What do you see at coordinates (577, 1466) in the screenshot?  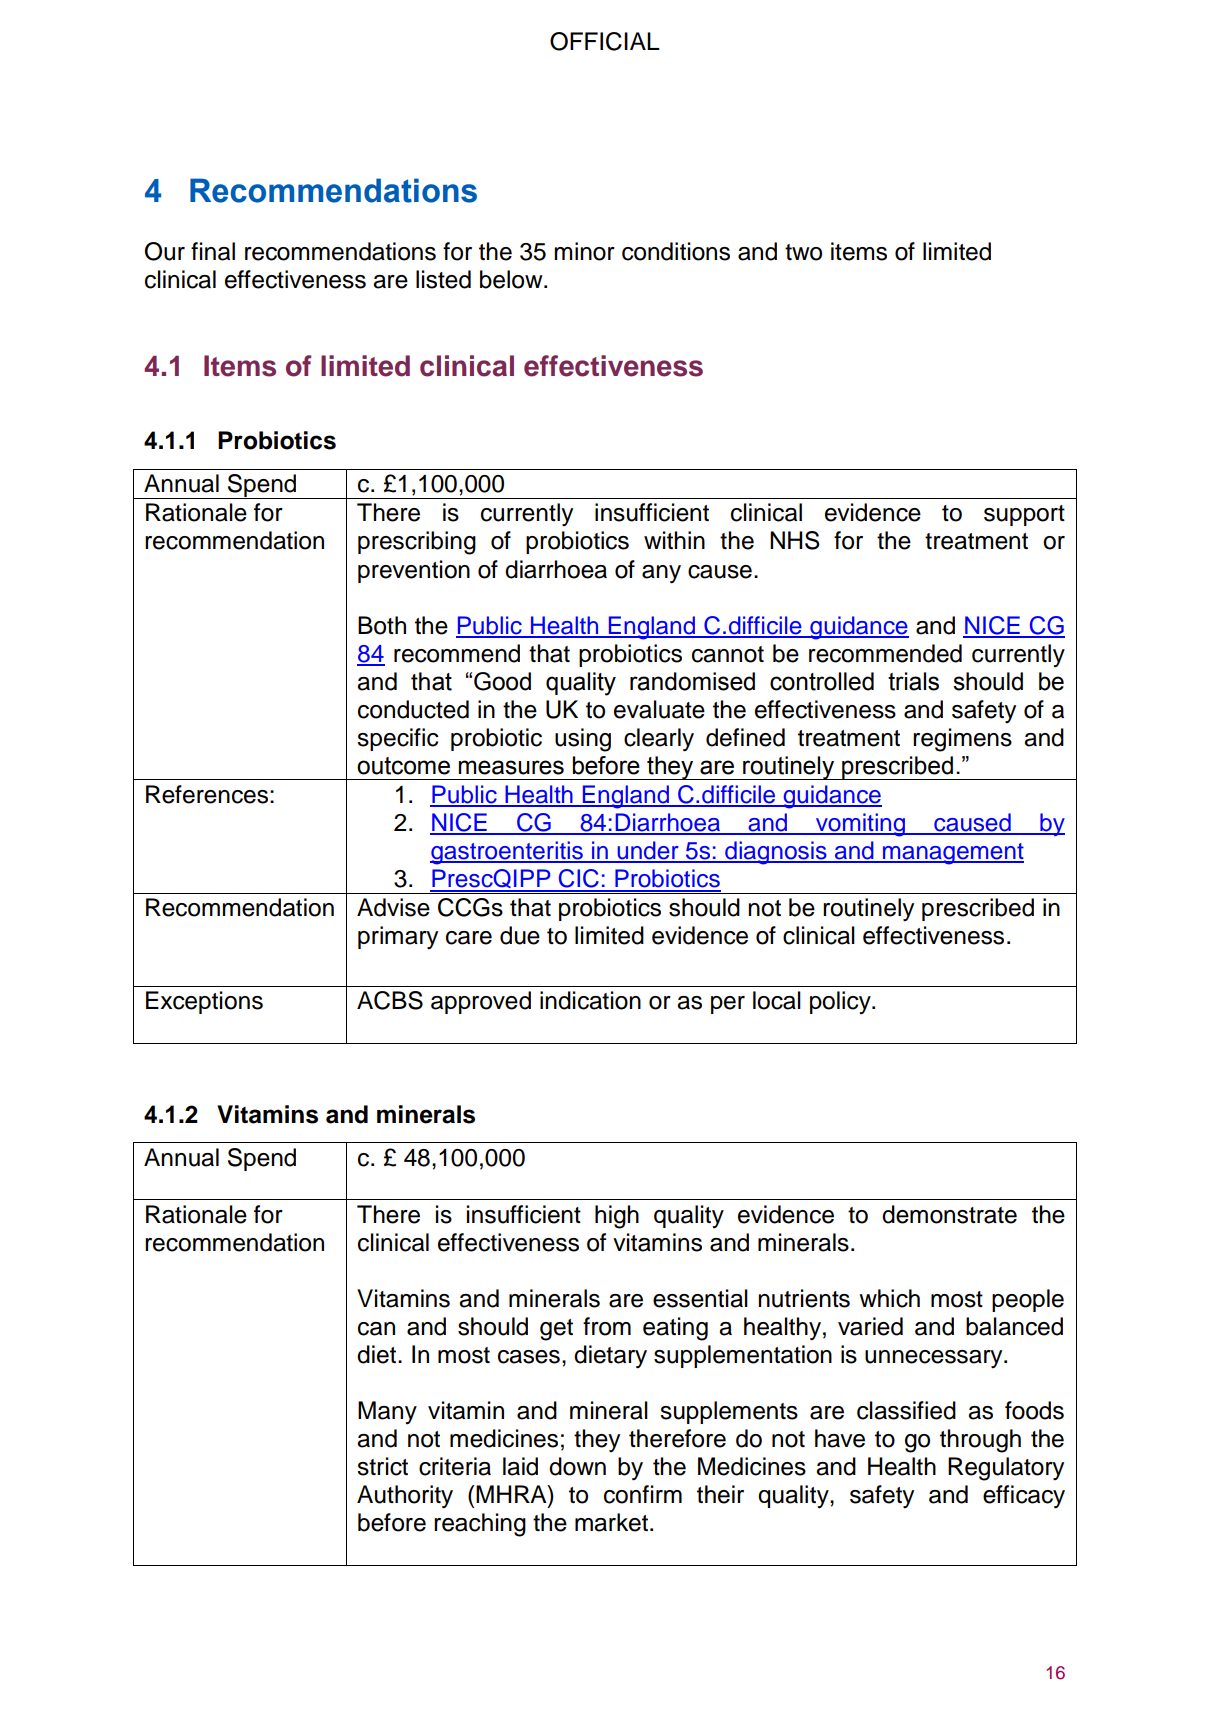 I see `down` at bounding box center [577, 1466].
